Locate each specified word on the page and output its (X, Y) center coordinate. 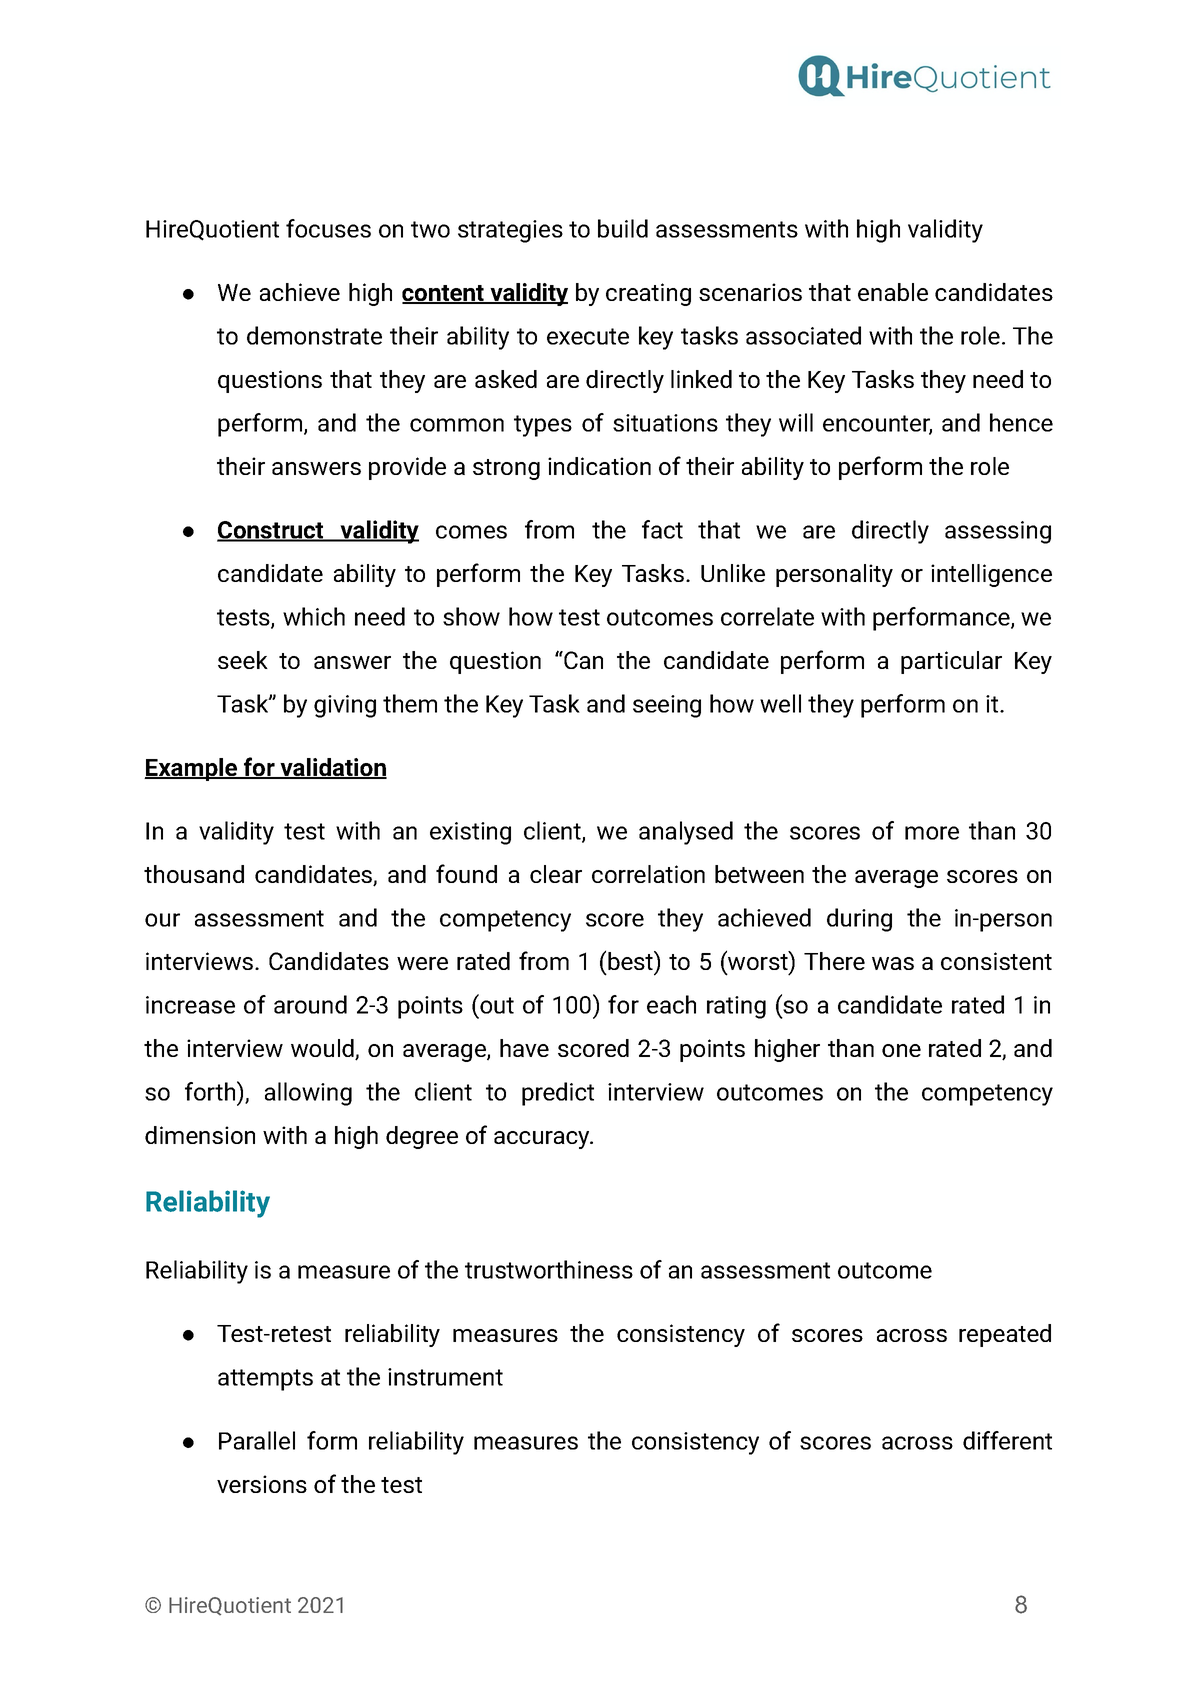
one (901, 1050)
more (932, 833)
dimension (200, 1135)
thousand (194, 874)
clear (556, 874)
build (623, 228)
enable (893, 292)
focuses (328, 228)
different (1007, 1440)
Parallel (257, 1440)
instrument (445, 1377)
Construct (271, 531)
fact (662, 529)
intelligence (991, 575)
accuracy (543, 1140)
